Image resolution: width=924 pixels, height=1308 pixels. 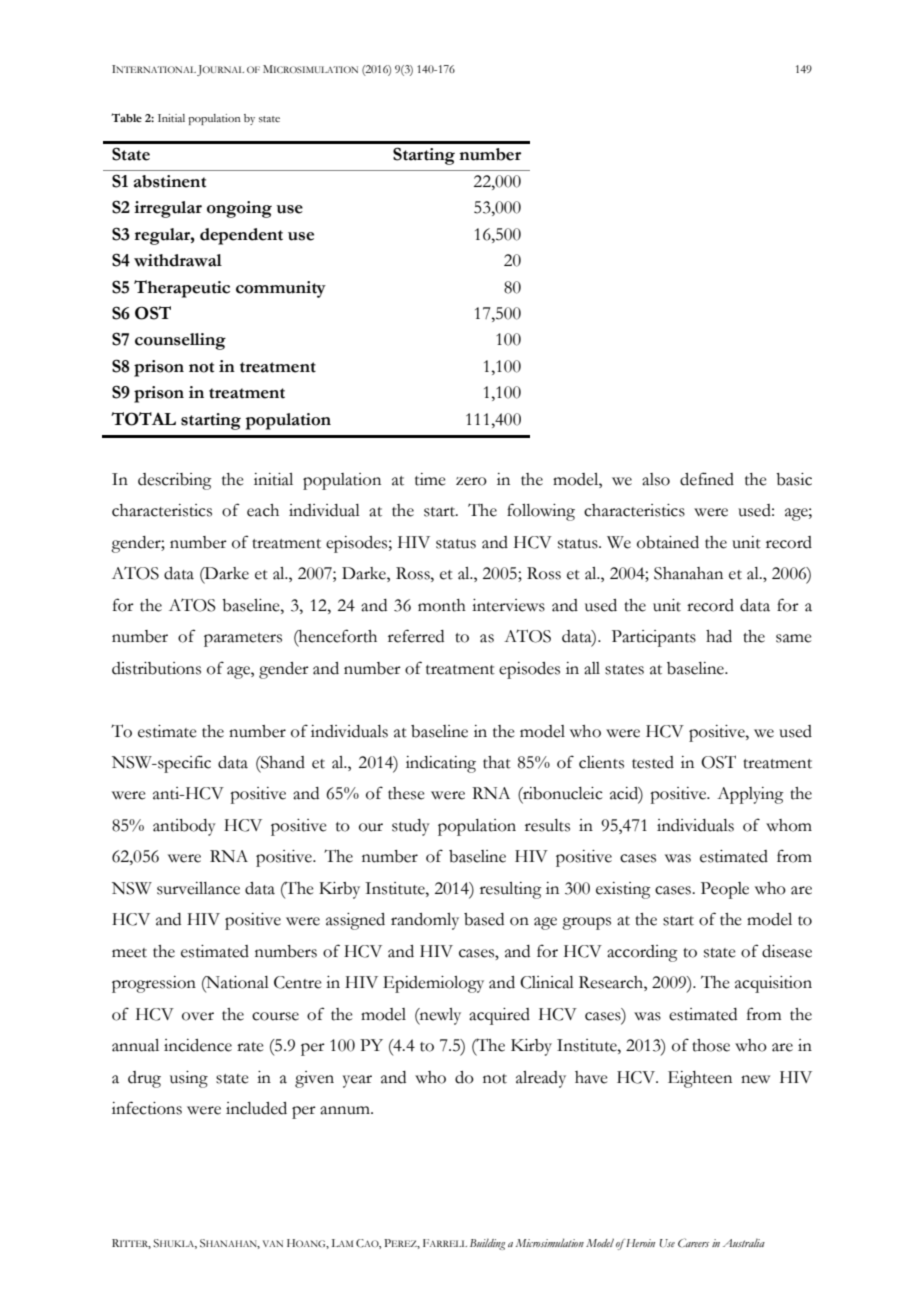 I want to click on VAN, so click(x=273, y=1243).
